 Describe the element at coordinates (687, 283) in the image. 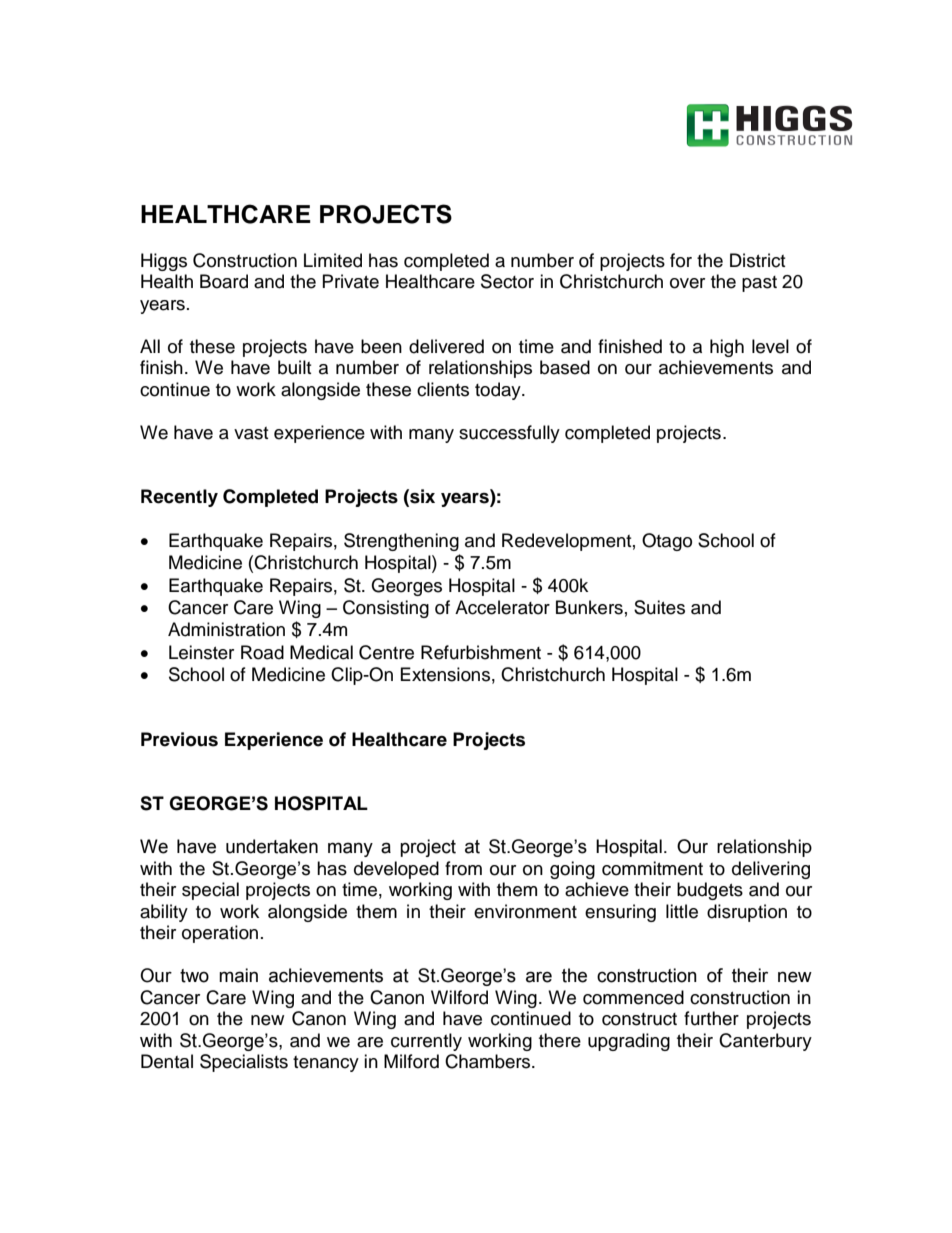

I see `over` at that location.
